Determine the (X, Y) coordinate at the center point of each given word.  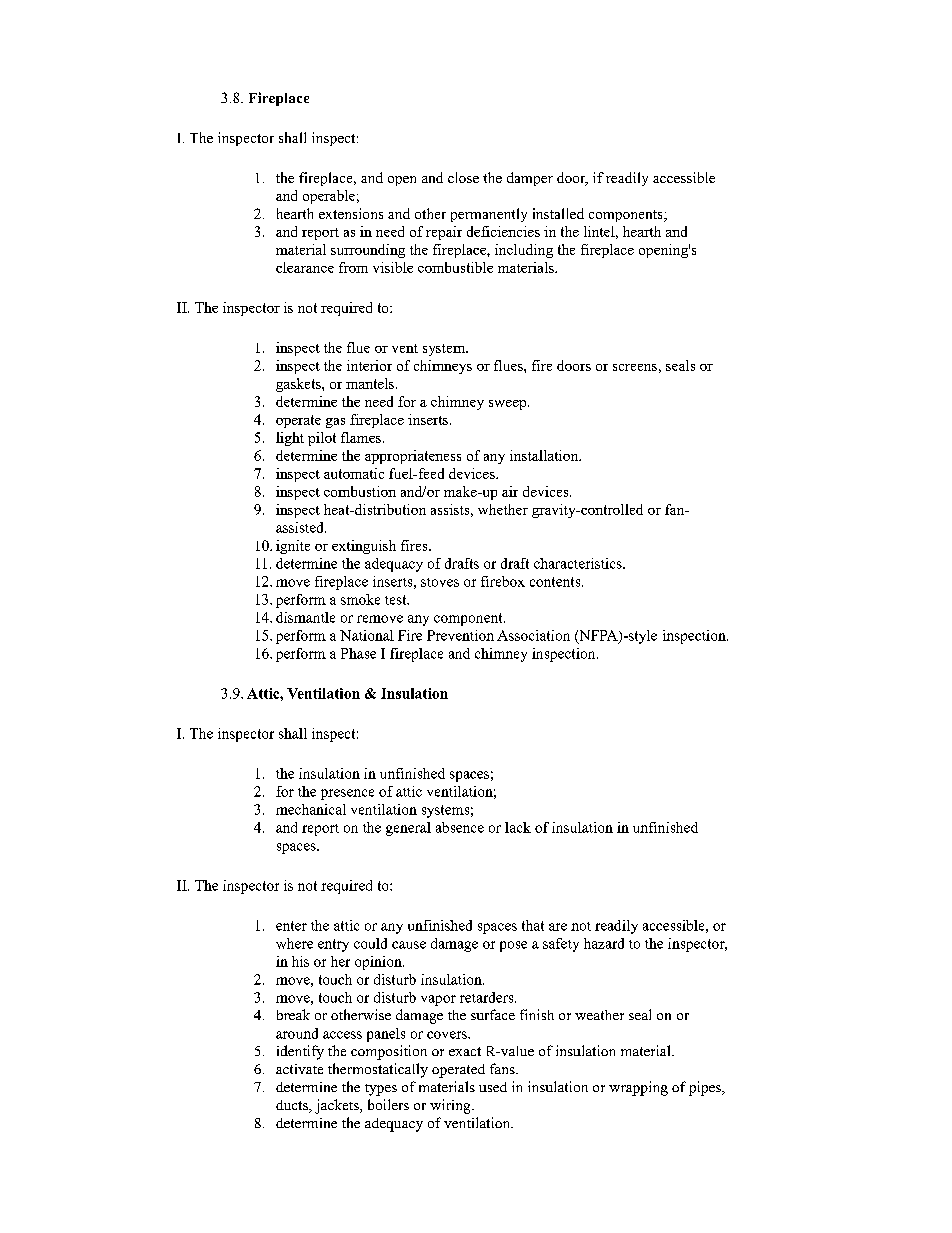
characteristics (579, 563)
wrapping (638, 1088)
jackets (338, 1106)
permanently (489, 215)
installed (558, 213)
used (493, 1087)
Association (533, 635)
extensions (351, 213)
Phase (358, 653)
